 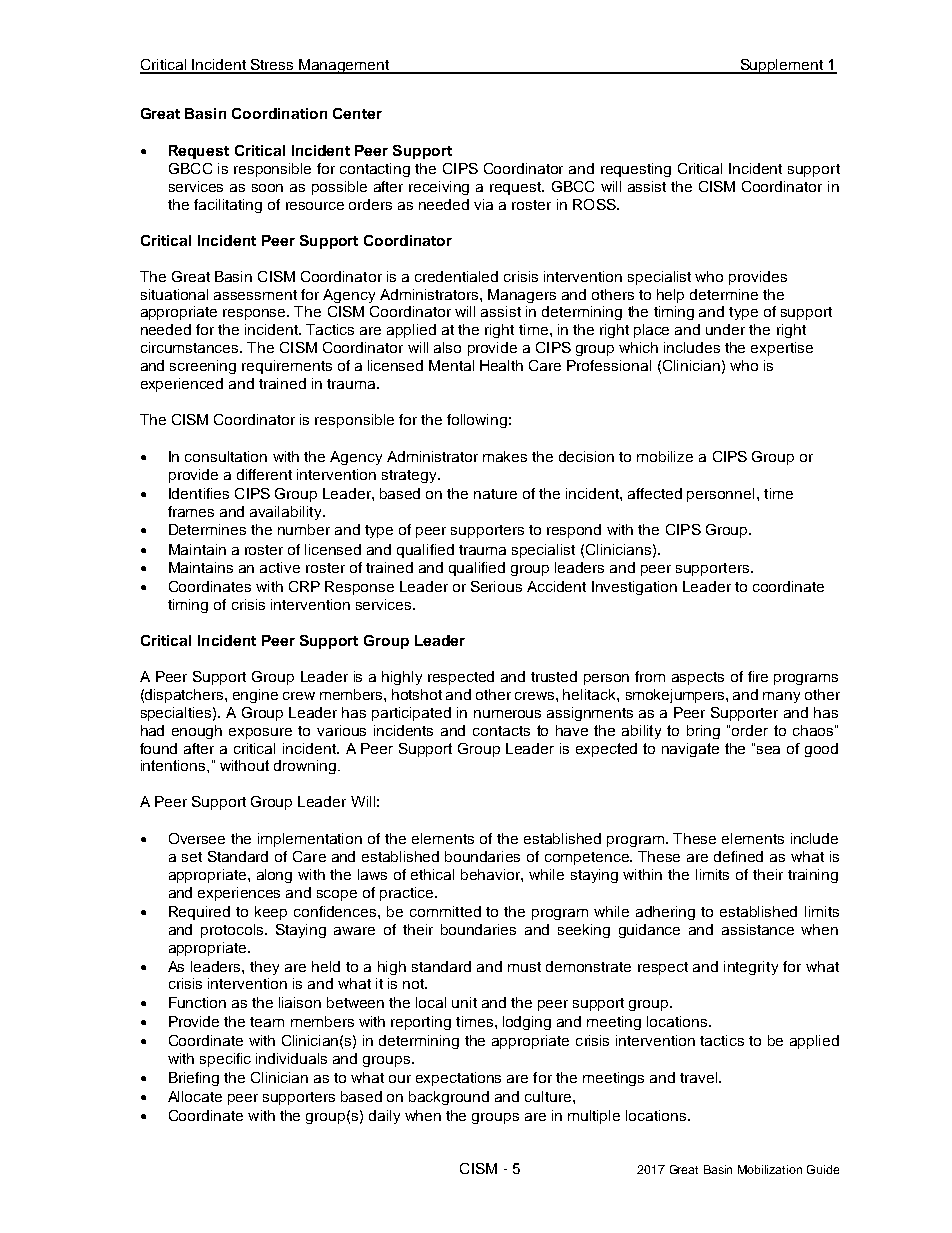 What do you see at coordinates (665, 456) in the document?
I see `mobilize` at bounding box center [665, 456].
